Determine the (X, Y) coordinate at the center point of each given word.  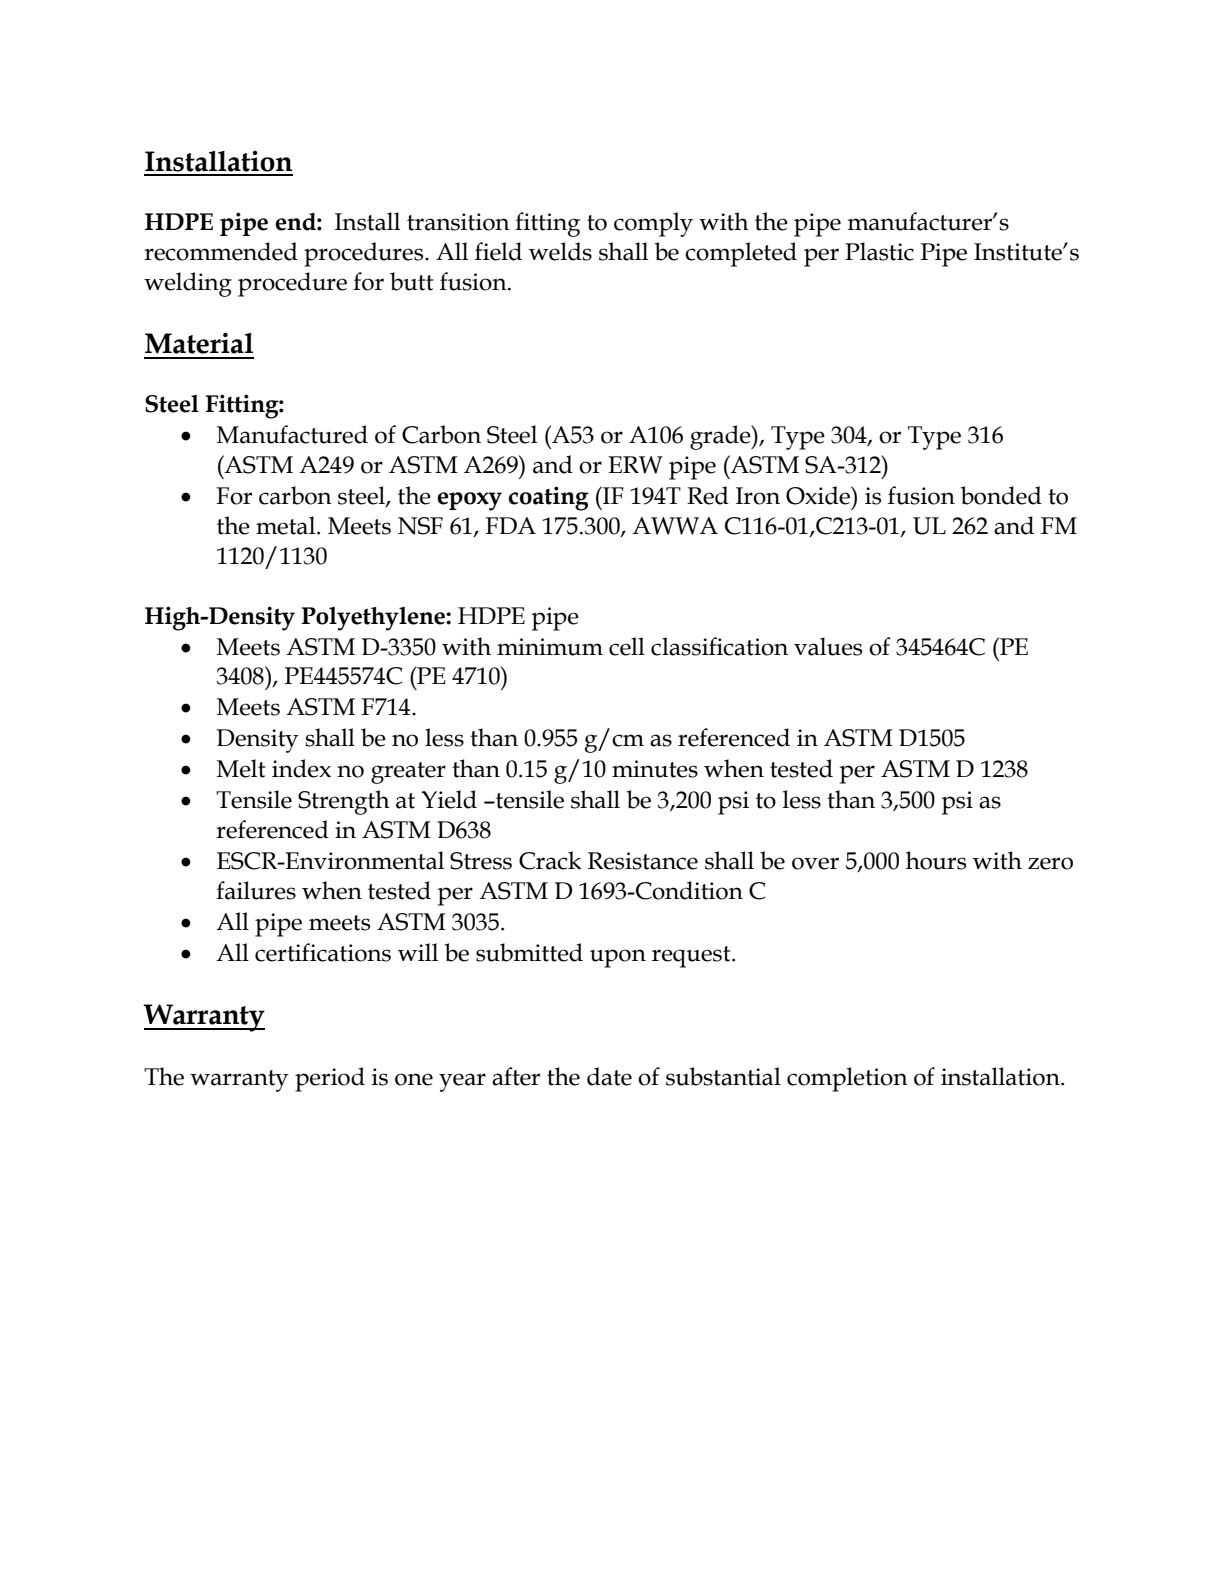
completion (847, 1079)
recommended (221, 251)
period (330, 1079)
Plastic (879, 251)
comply (653, 224)
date (609, 1076)
